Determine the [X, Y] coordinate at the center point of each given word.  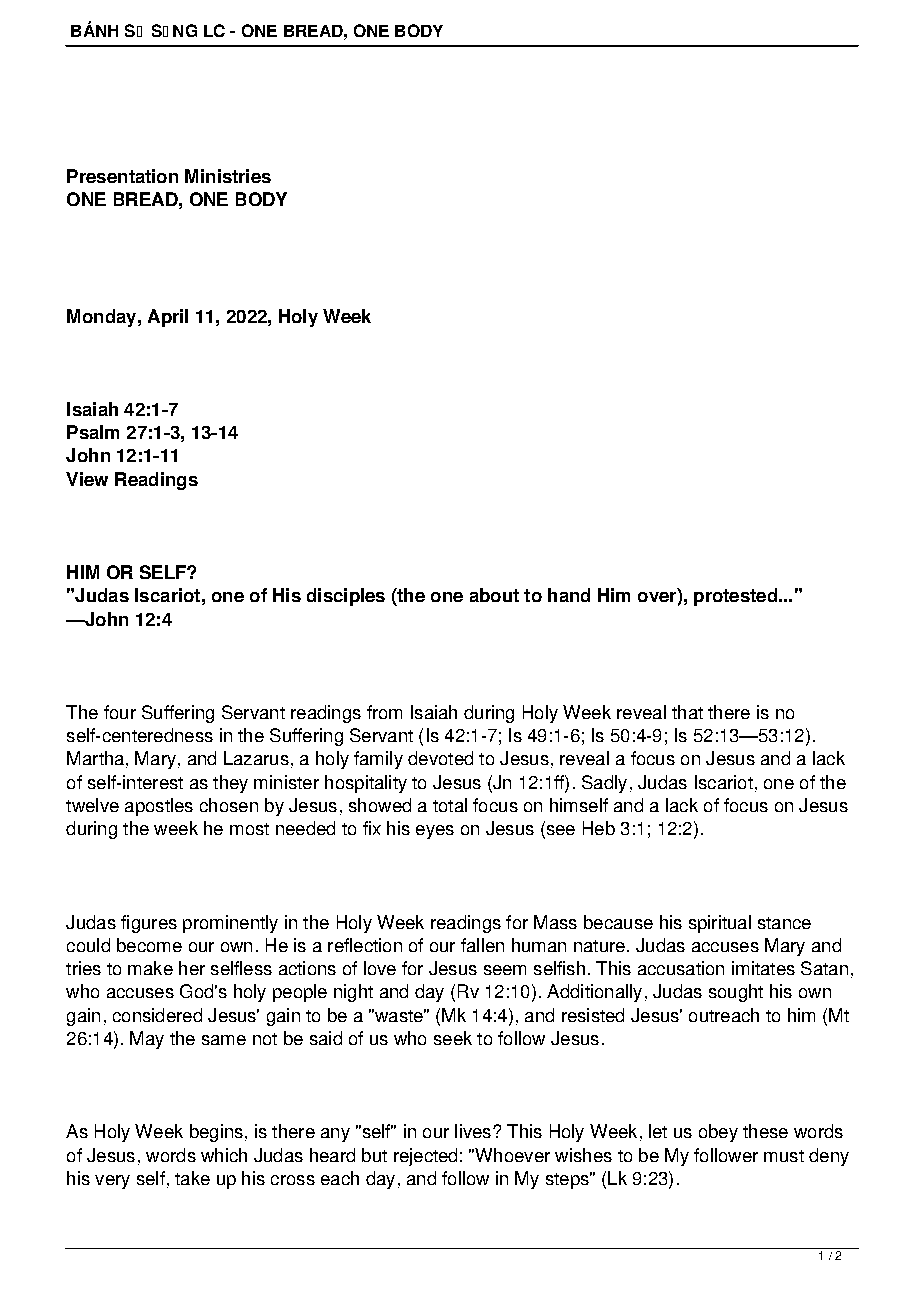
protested [735, 597]
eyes [435, 832]
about [494, 595]
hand [569, 595]
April [168, 318]
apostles [159, 807]
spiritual [720, 924]
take [192, 1178]
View [87, 479]
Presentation [122, 176]
